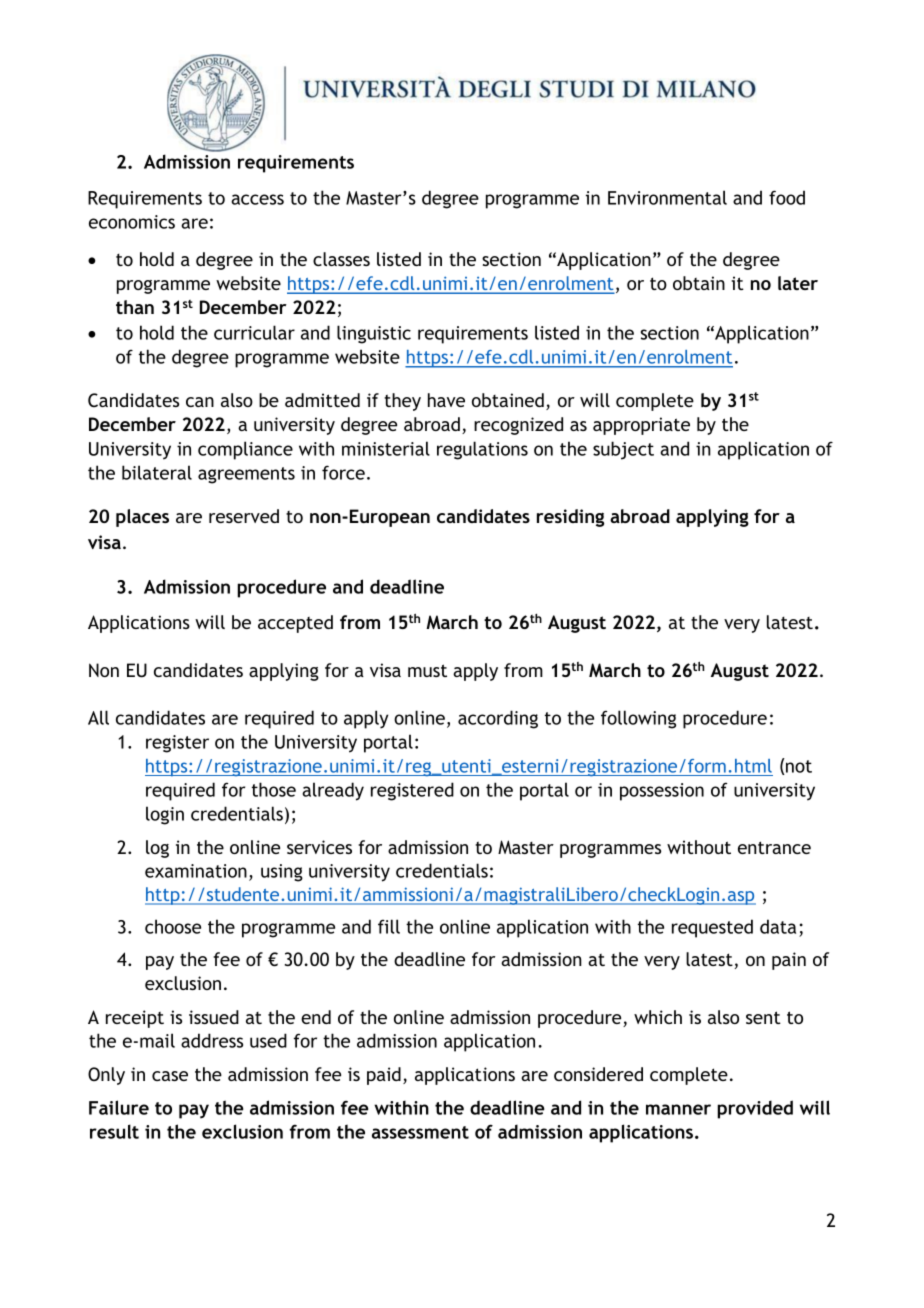  I want to click on case, so click(170, 1076).
